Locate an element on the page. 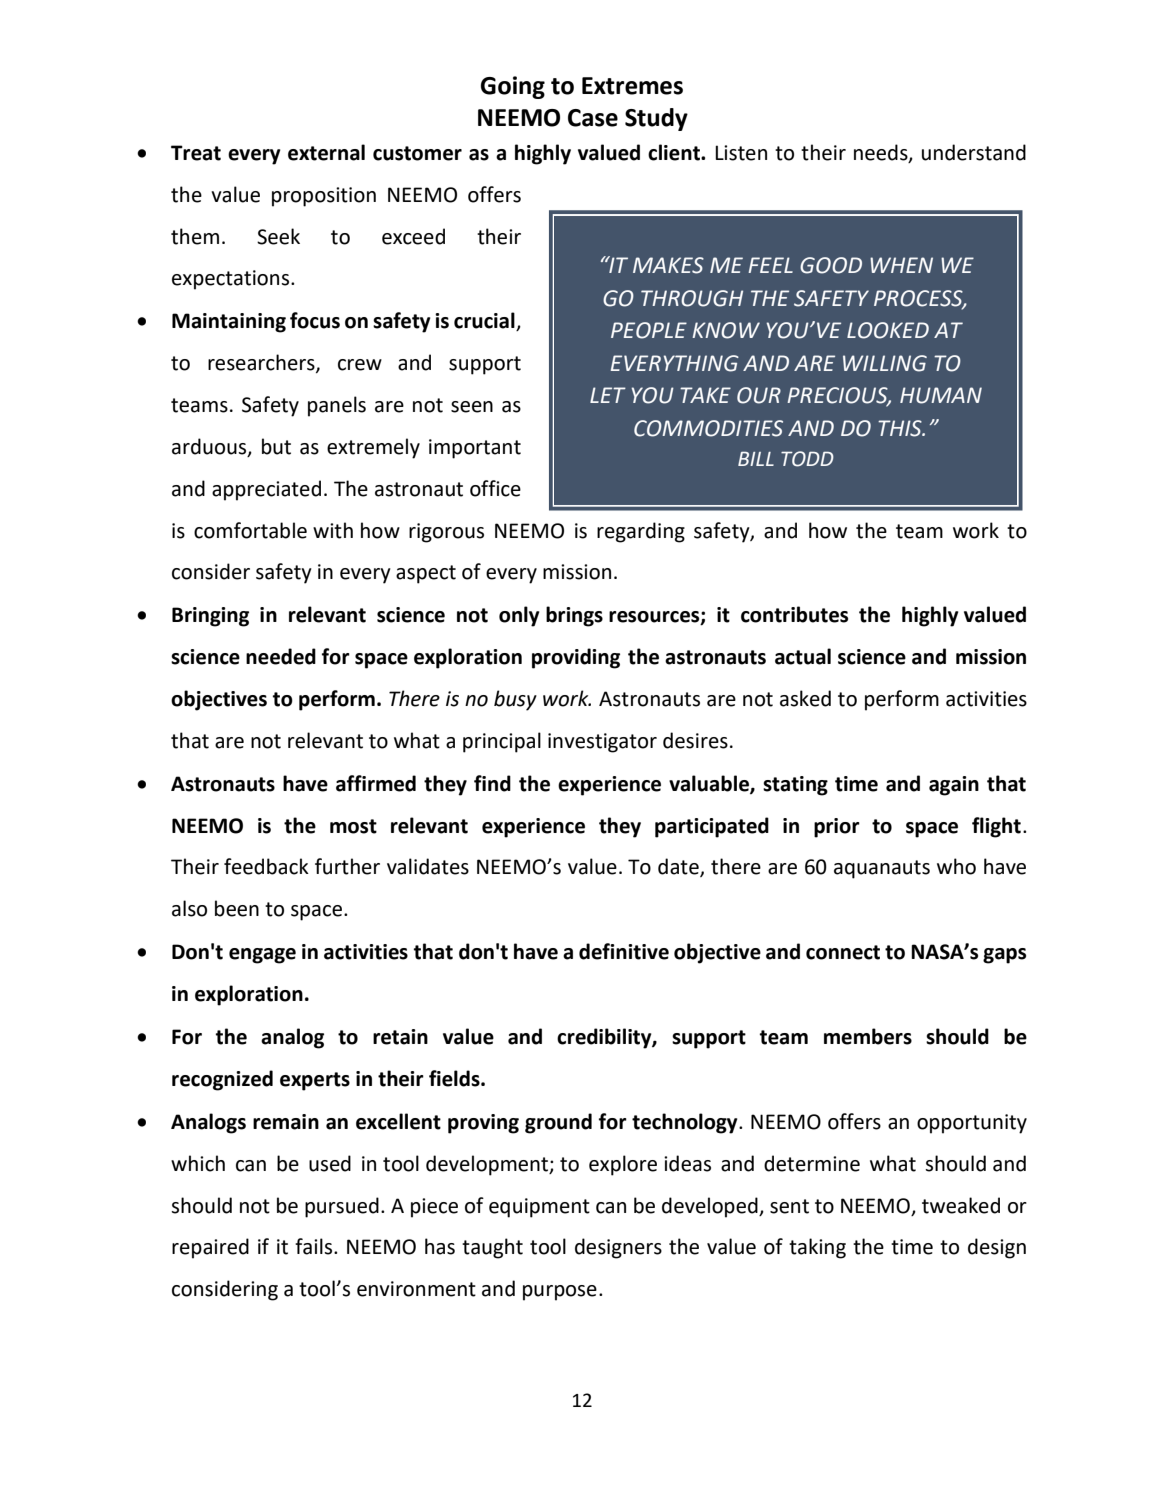 Image resolution: width=1164 pixels, height=1507 pixels. who is located at coordinates (956, 866).
